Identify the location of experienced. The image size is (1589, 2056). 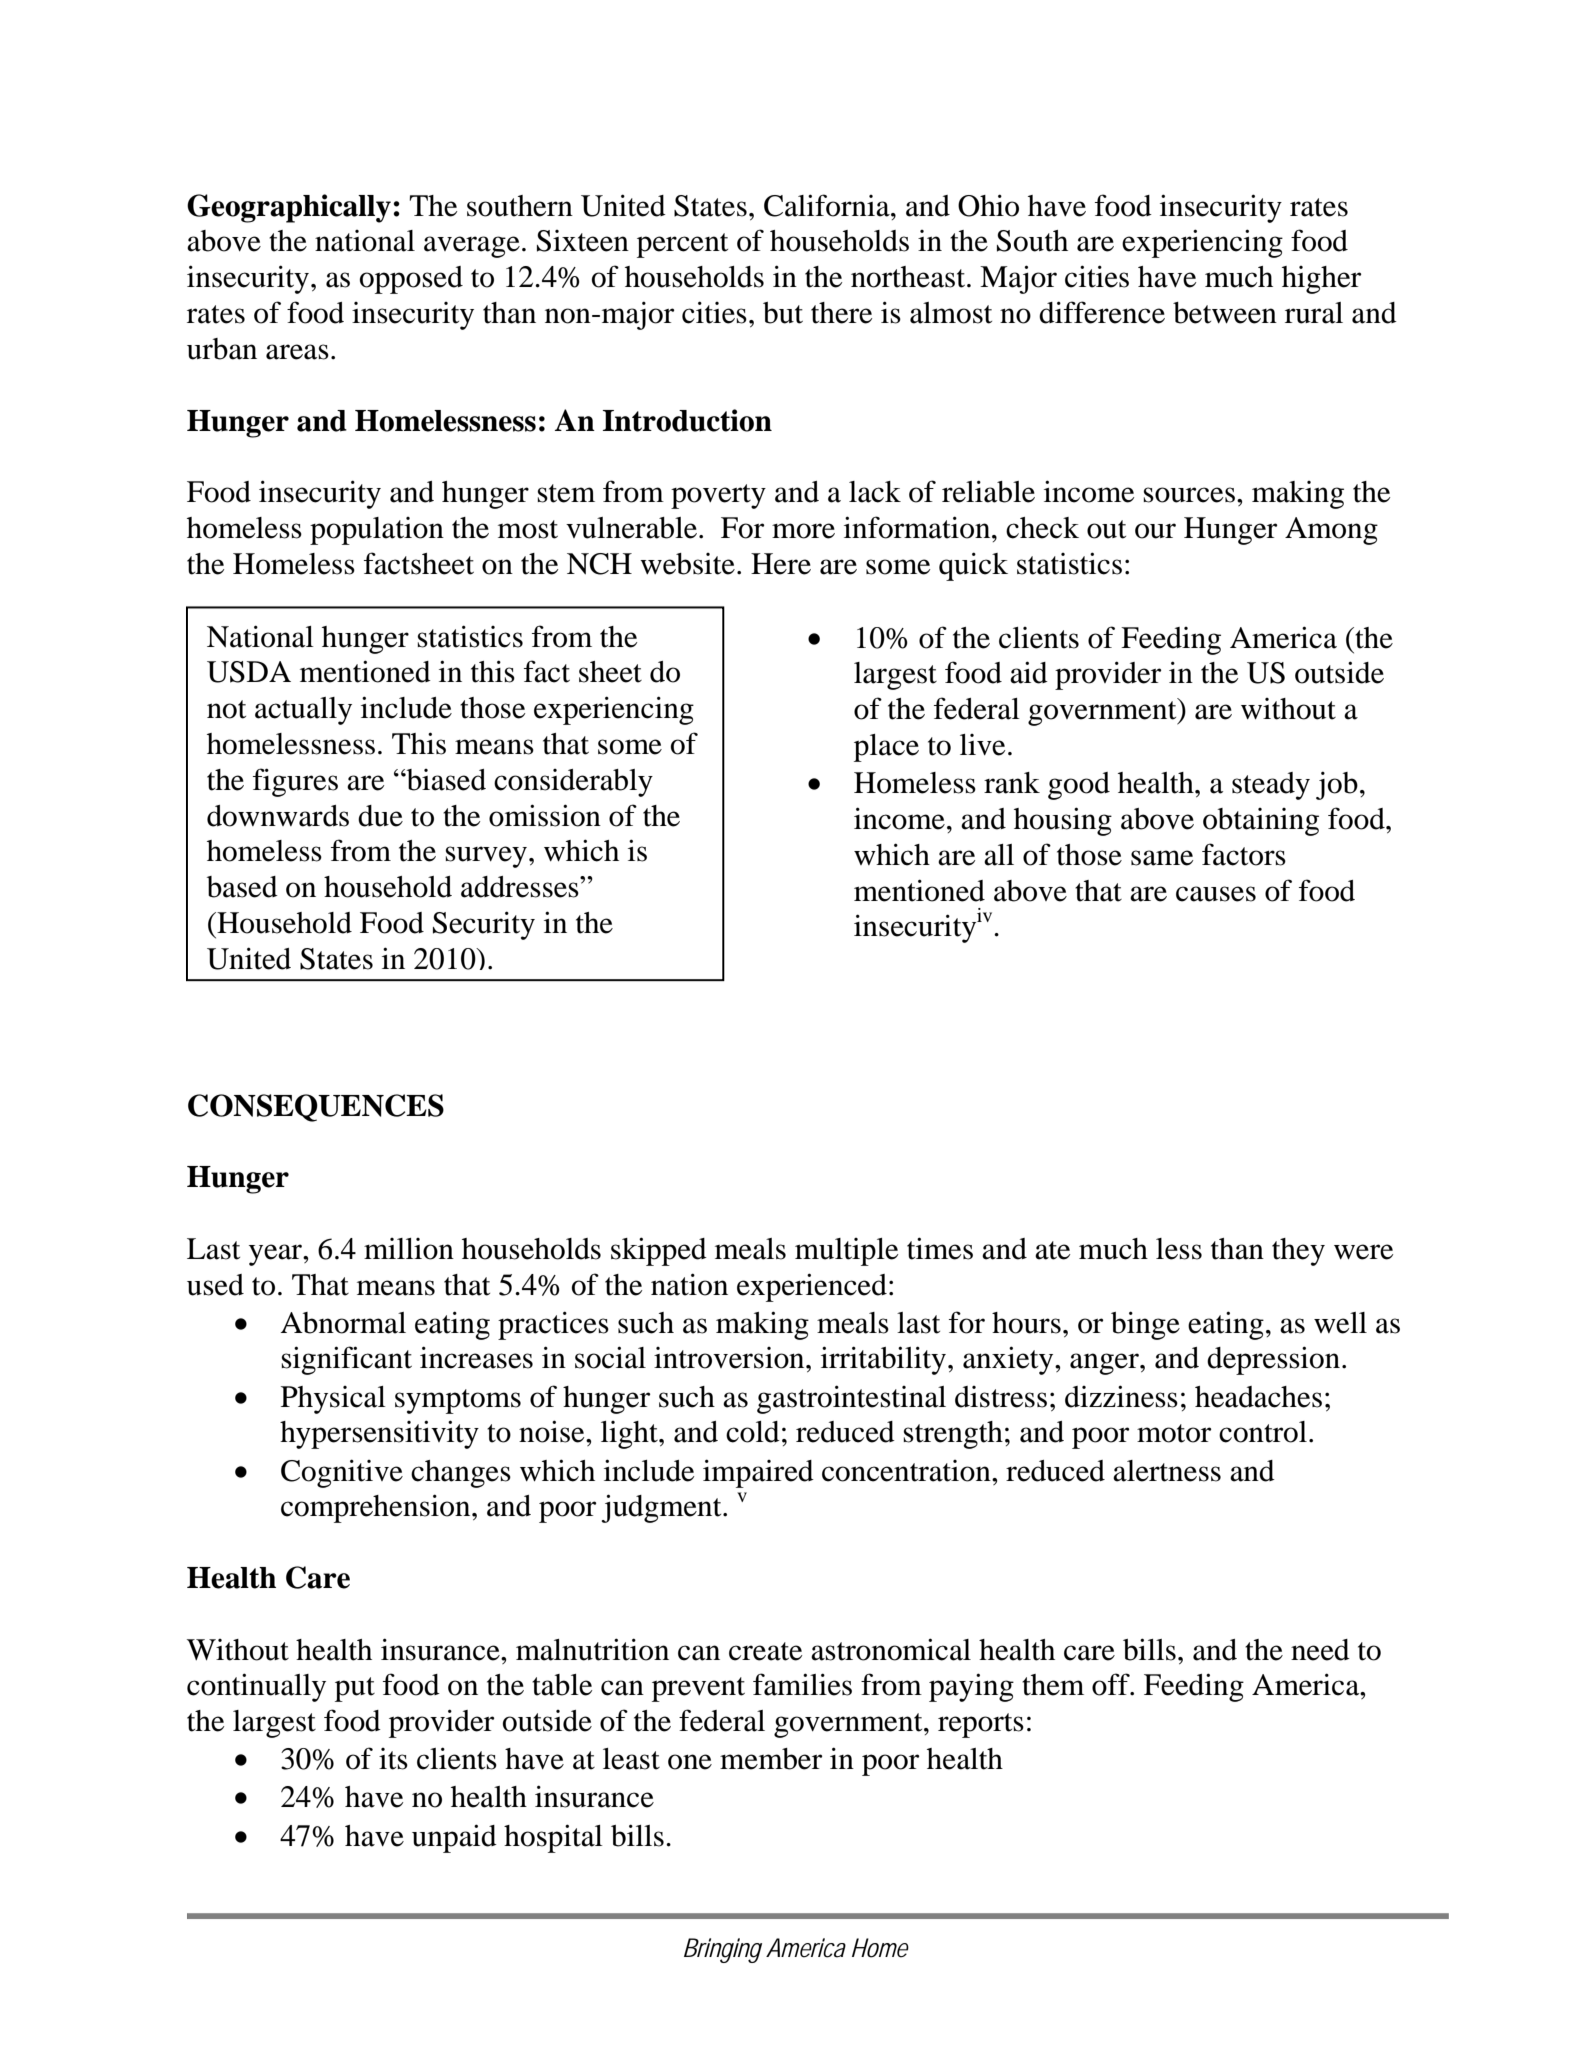
(812, 1287).
